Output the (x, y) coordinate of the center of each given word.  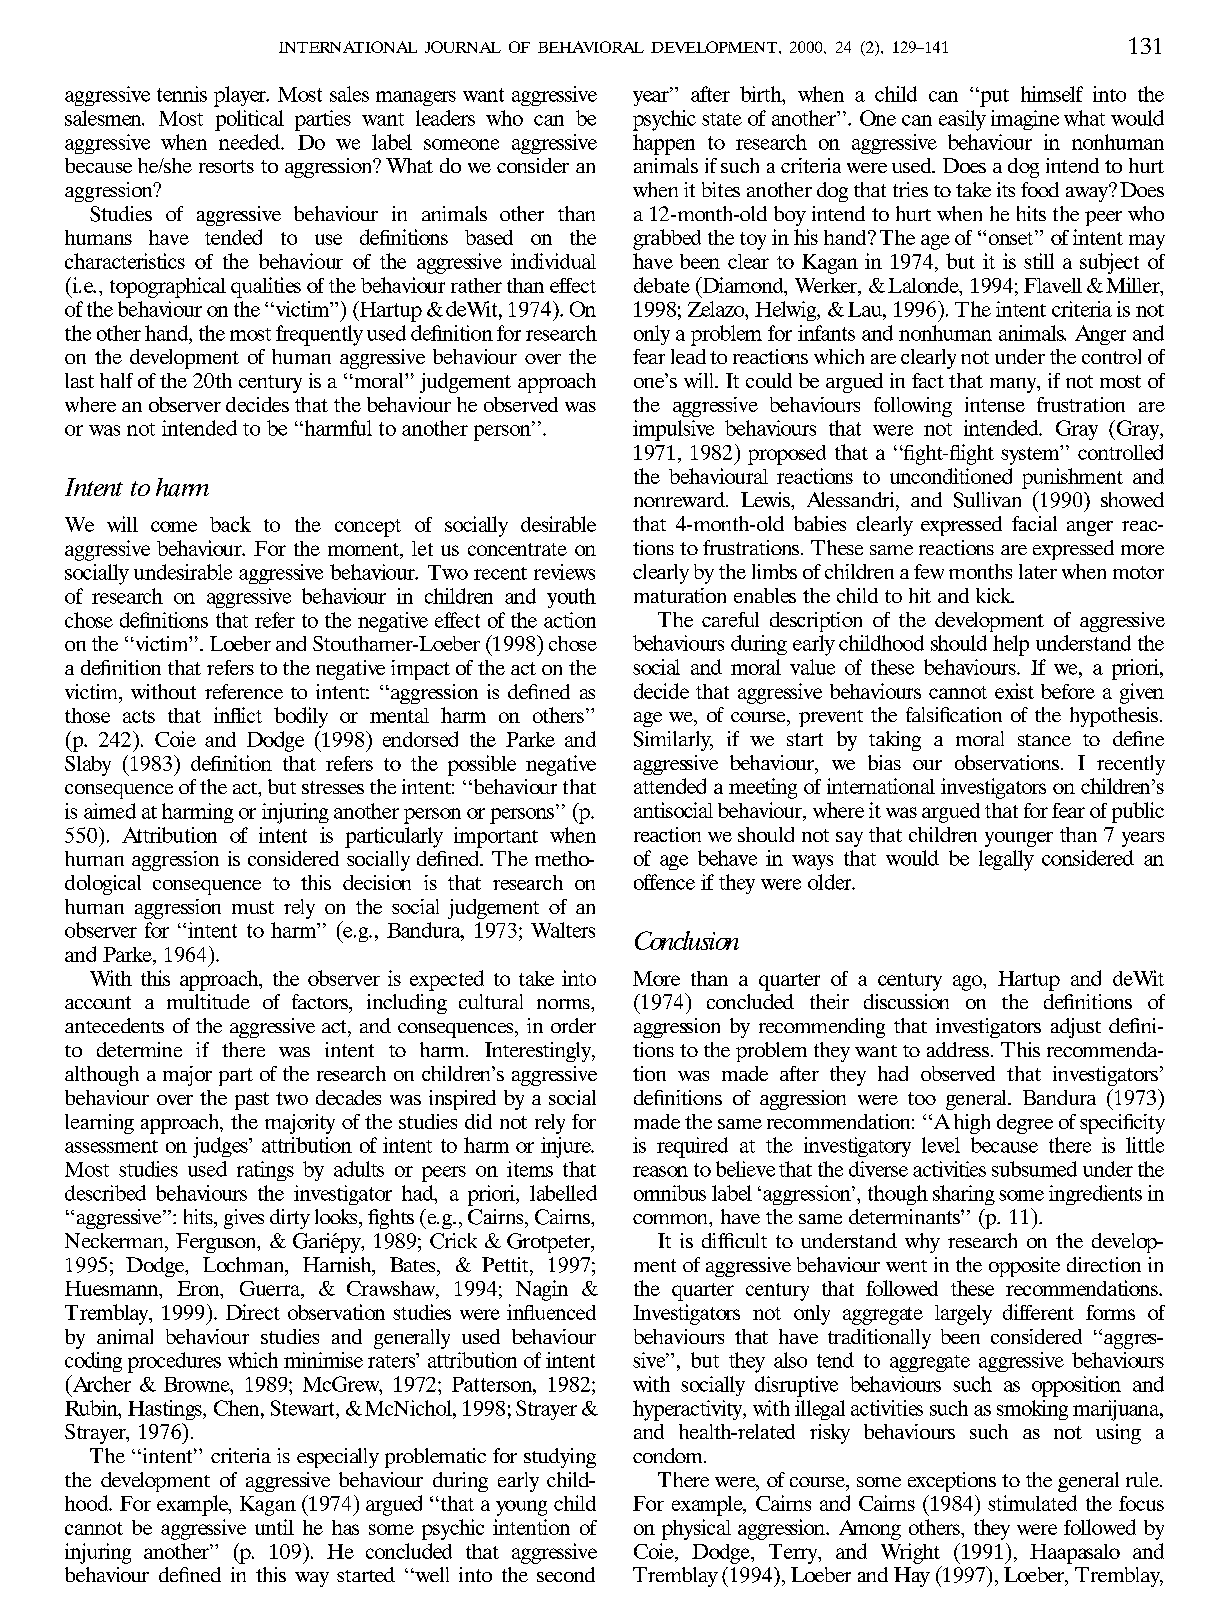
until (274, 1527)
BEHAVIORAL (591, 47)
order (573, 1025)
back (230, 524)
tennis (182, 94)
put (993, 98)
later (1038, 571)
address (958, 1049)
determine (139, 1049)
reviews (564, 572)
